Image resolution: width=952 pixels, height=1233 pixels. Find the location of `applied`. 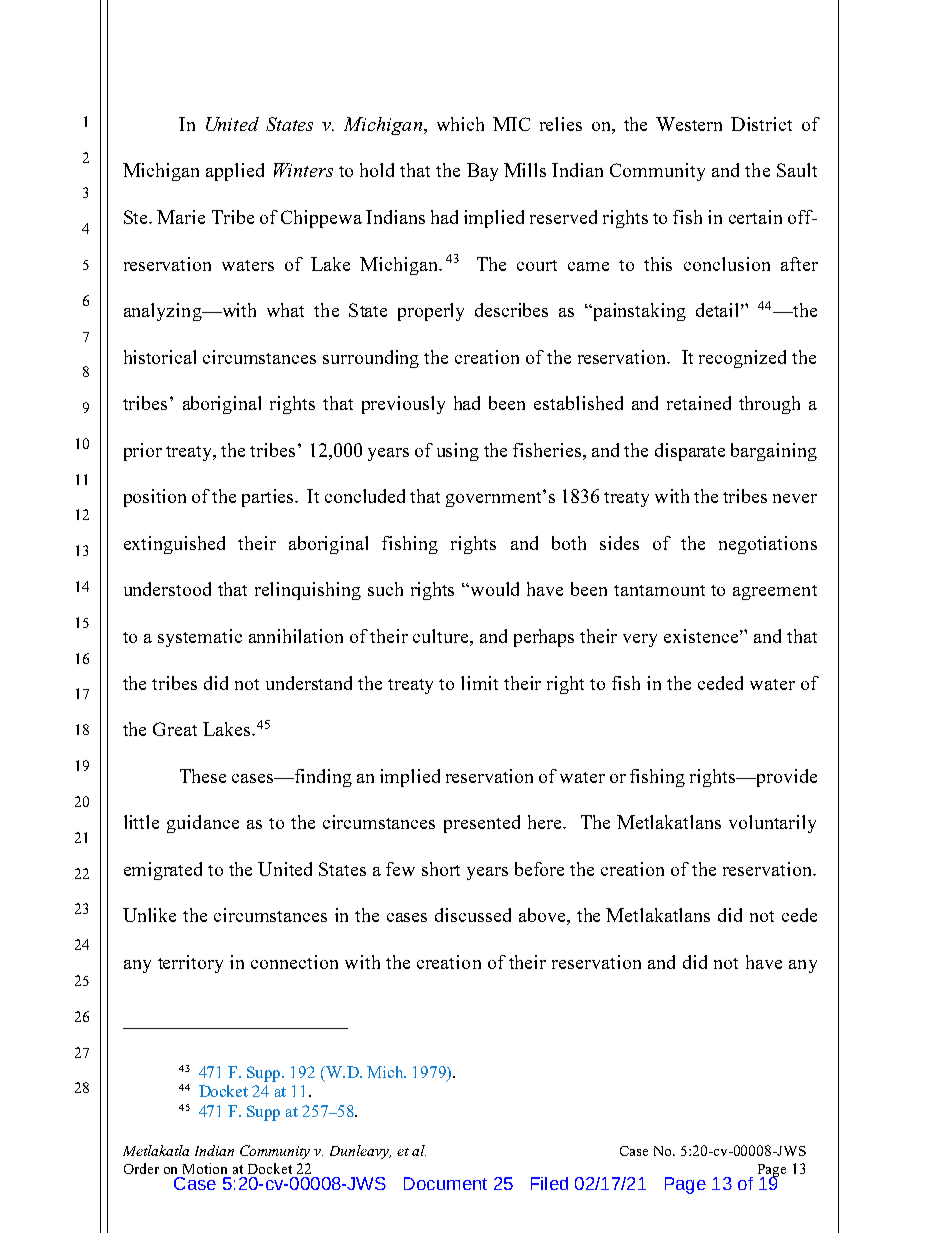

applied is located at coordinates (235, 172).
